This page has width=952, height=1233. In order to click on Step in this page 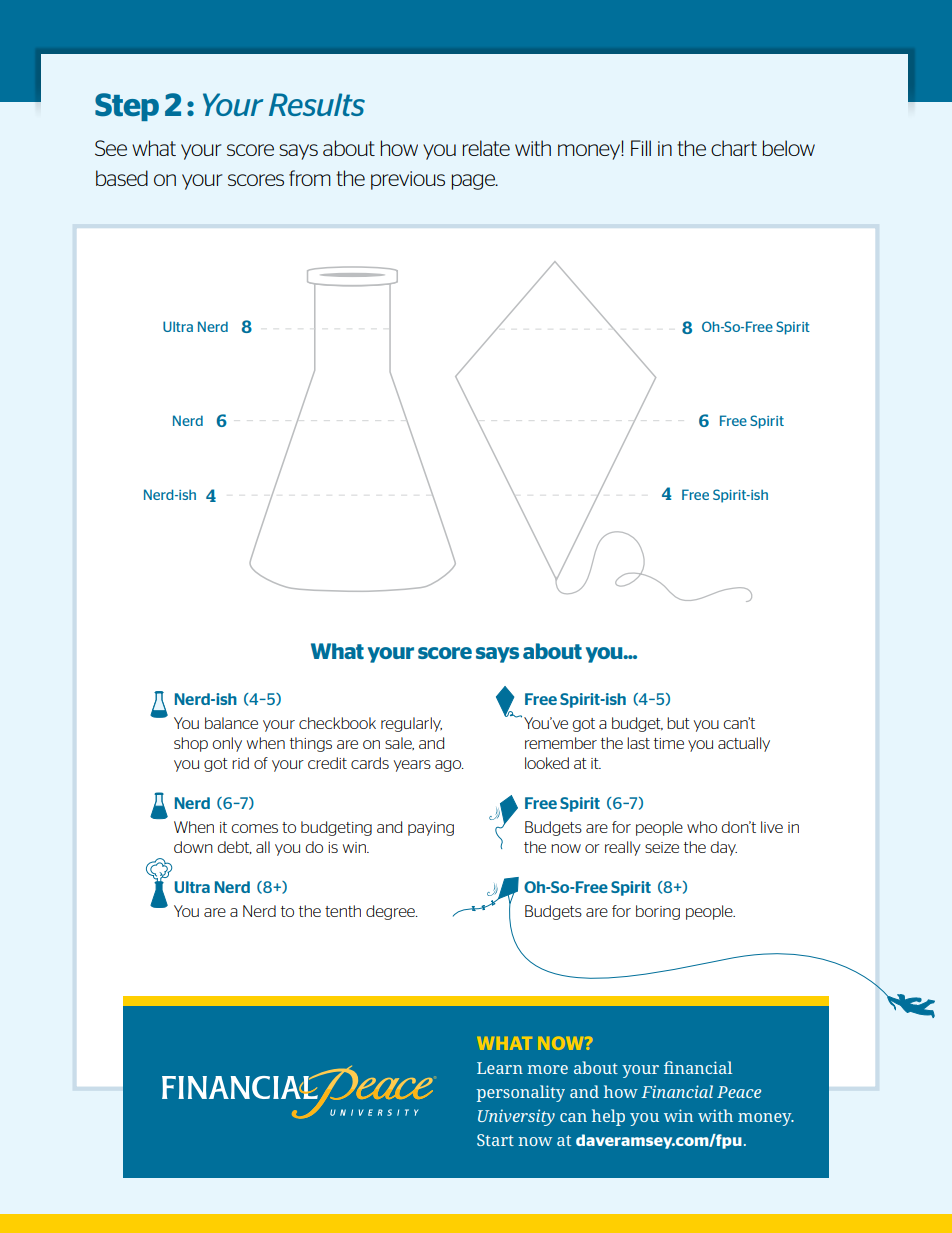, I will do `click(127, 107)`.
